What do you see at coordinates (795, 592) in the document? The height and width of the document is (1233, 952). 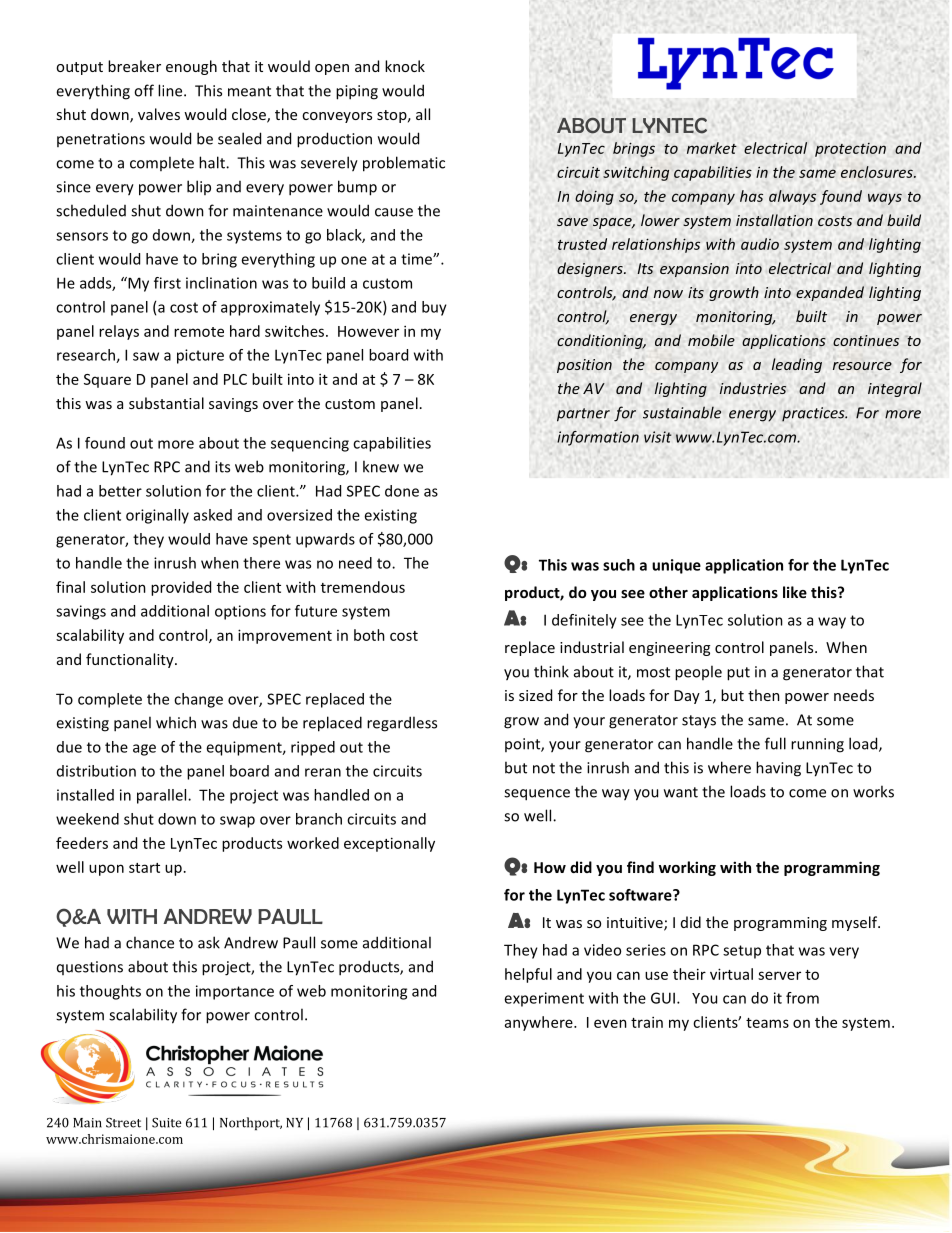 I see `like` at bounding box center [795, 592].
